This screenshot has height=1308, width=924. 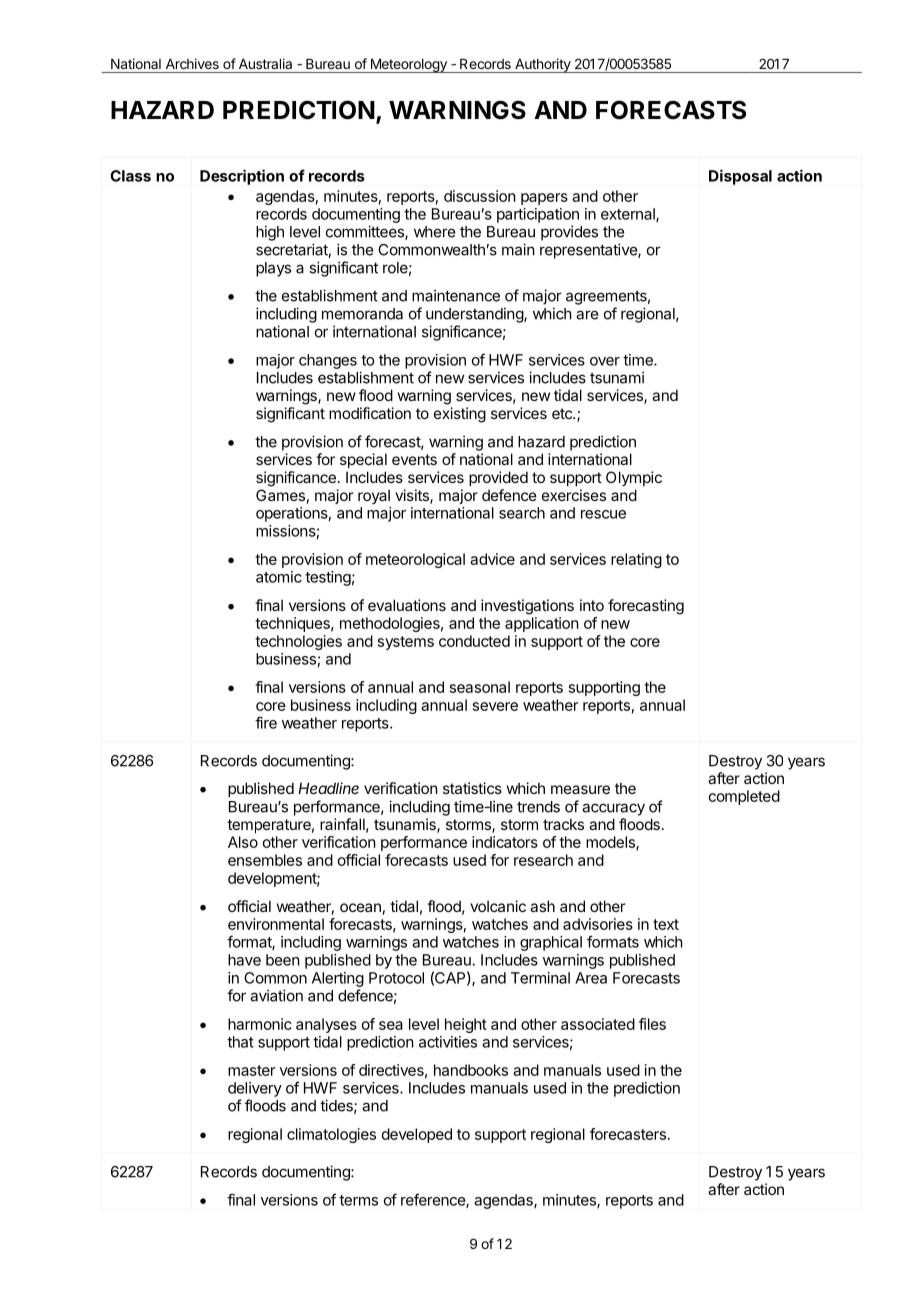 What do you see at coordinates (255, 1089) in the screenshot?
I see `delivery` at bounding box center [255, 1089].
